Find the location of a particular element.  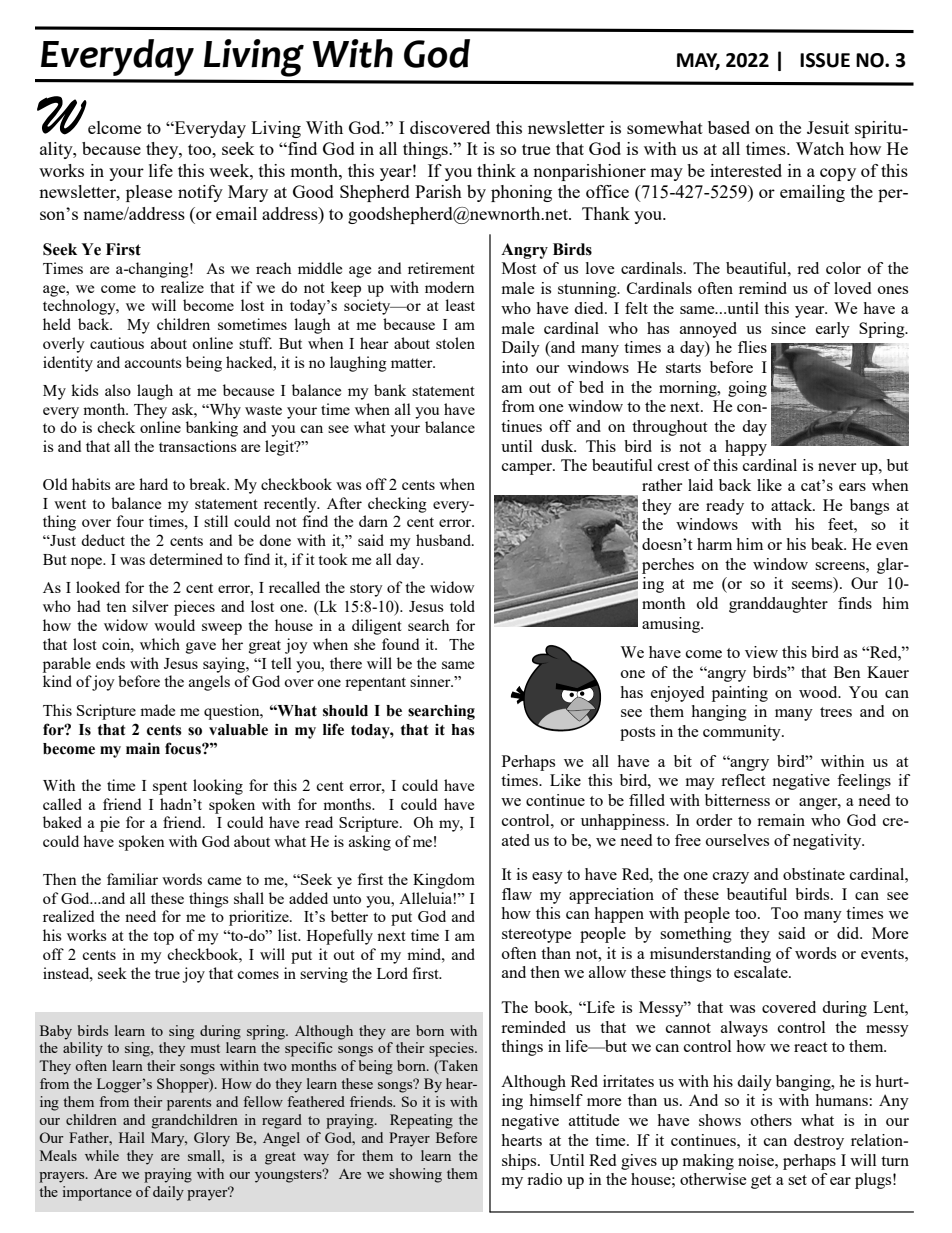

happy is located at coordinates (746, 448).
